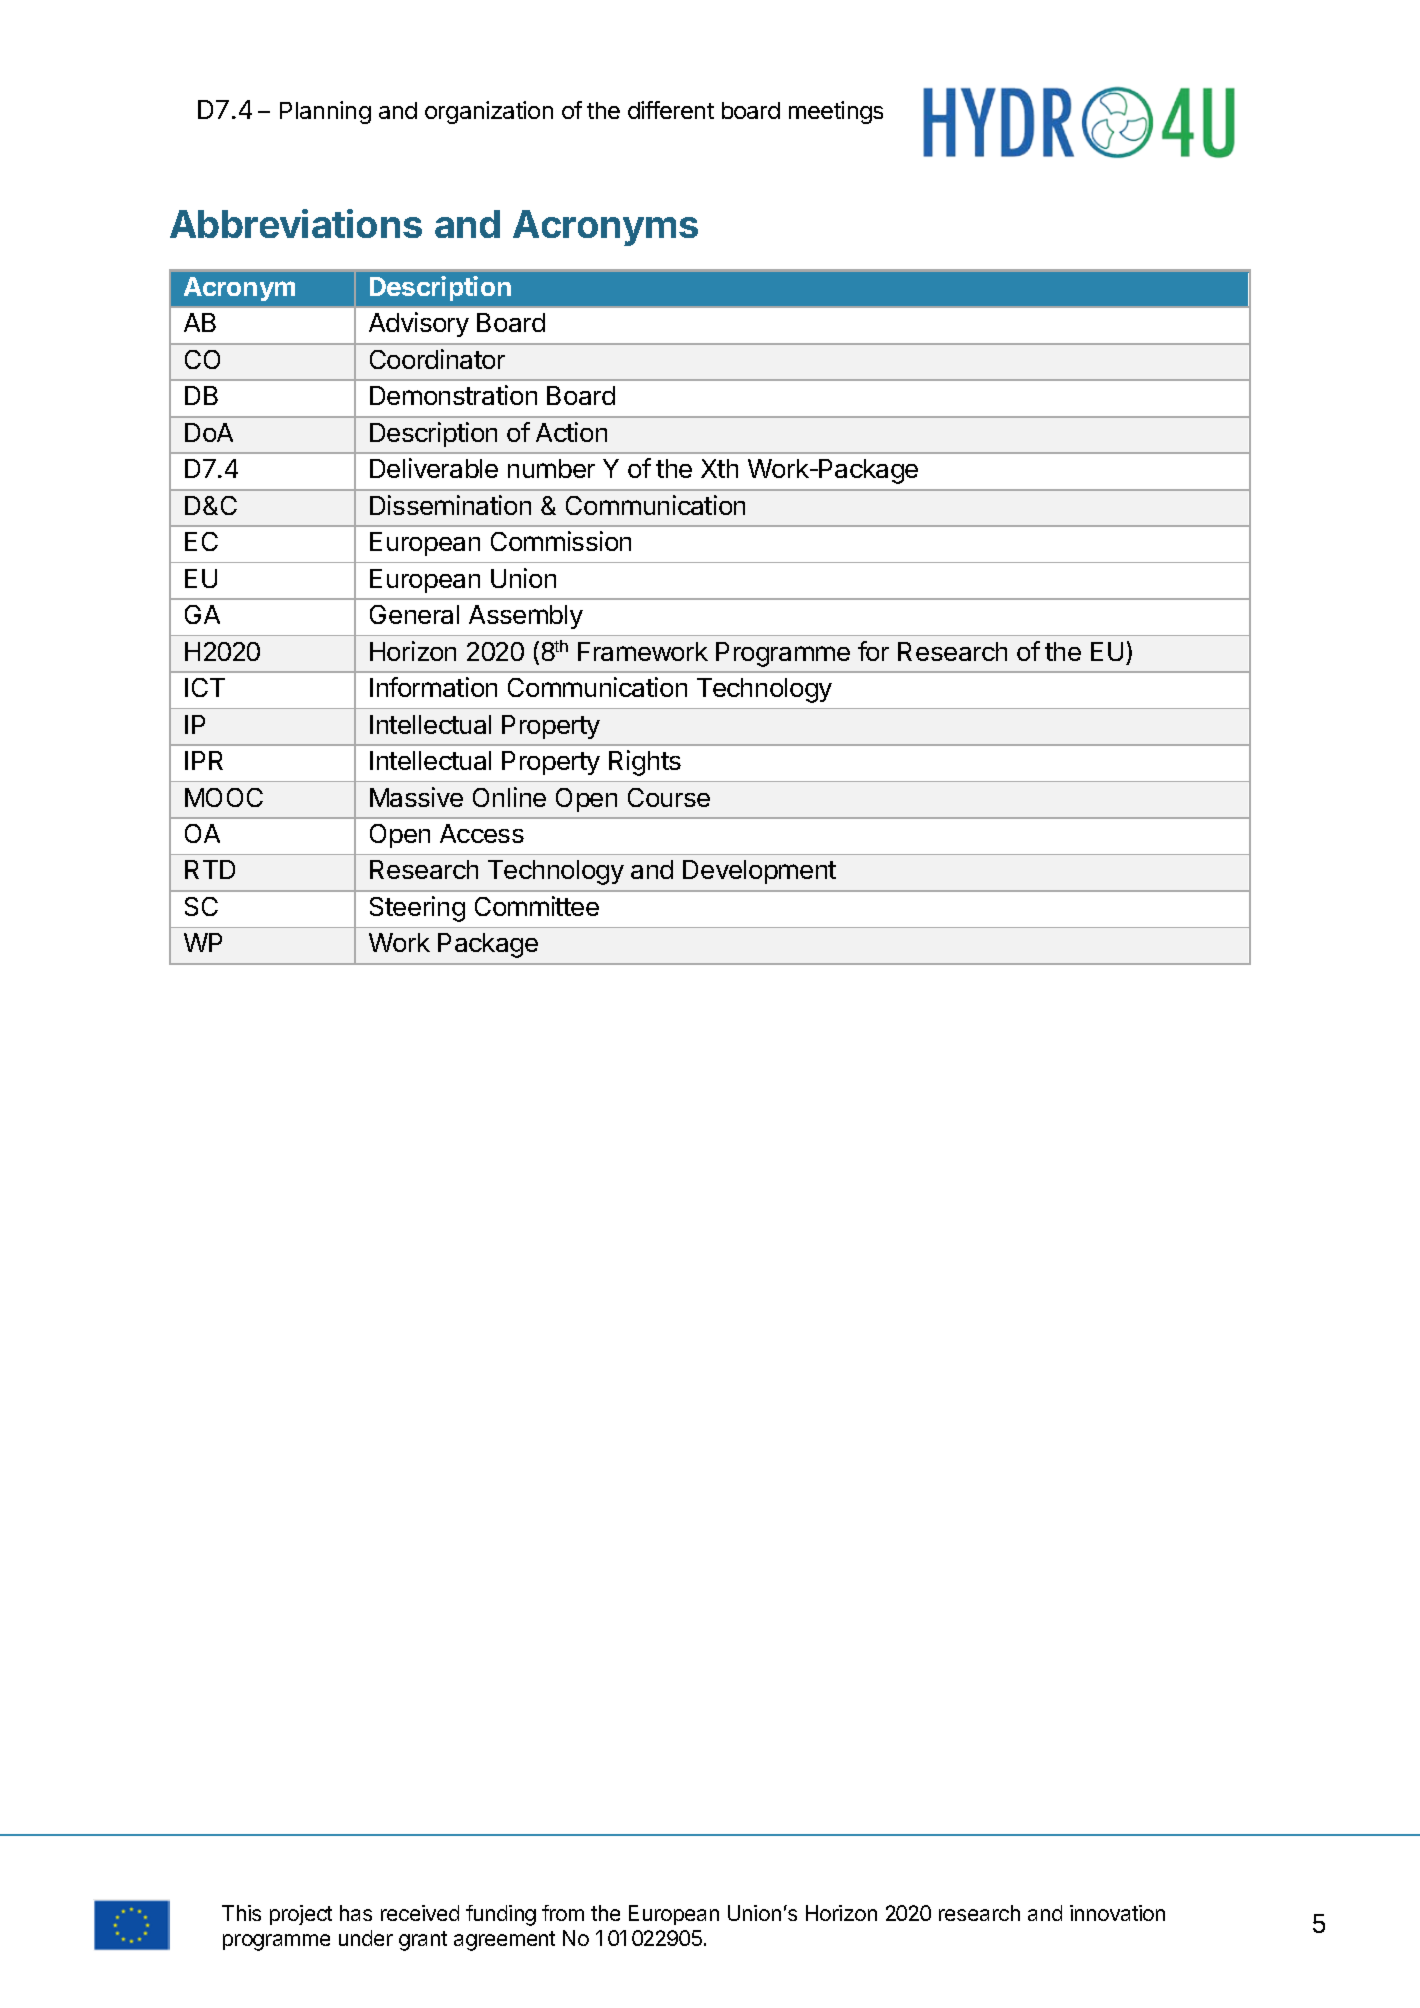 This document has height=2008, width=1420. Describe the element at coordinates (325, 112) in the document. I see `Planning` at that location.
